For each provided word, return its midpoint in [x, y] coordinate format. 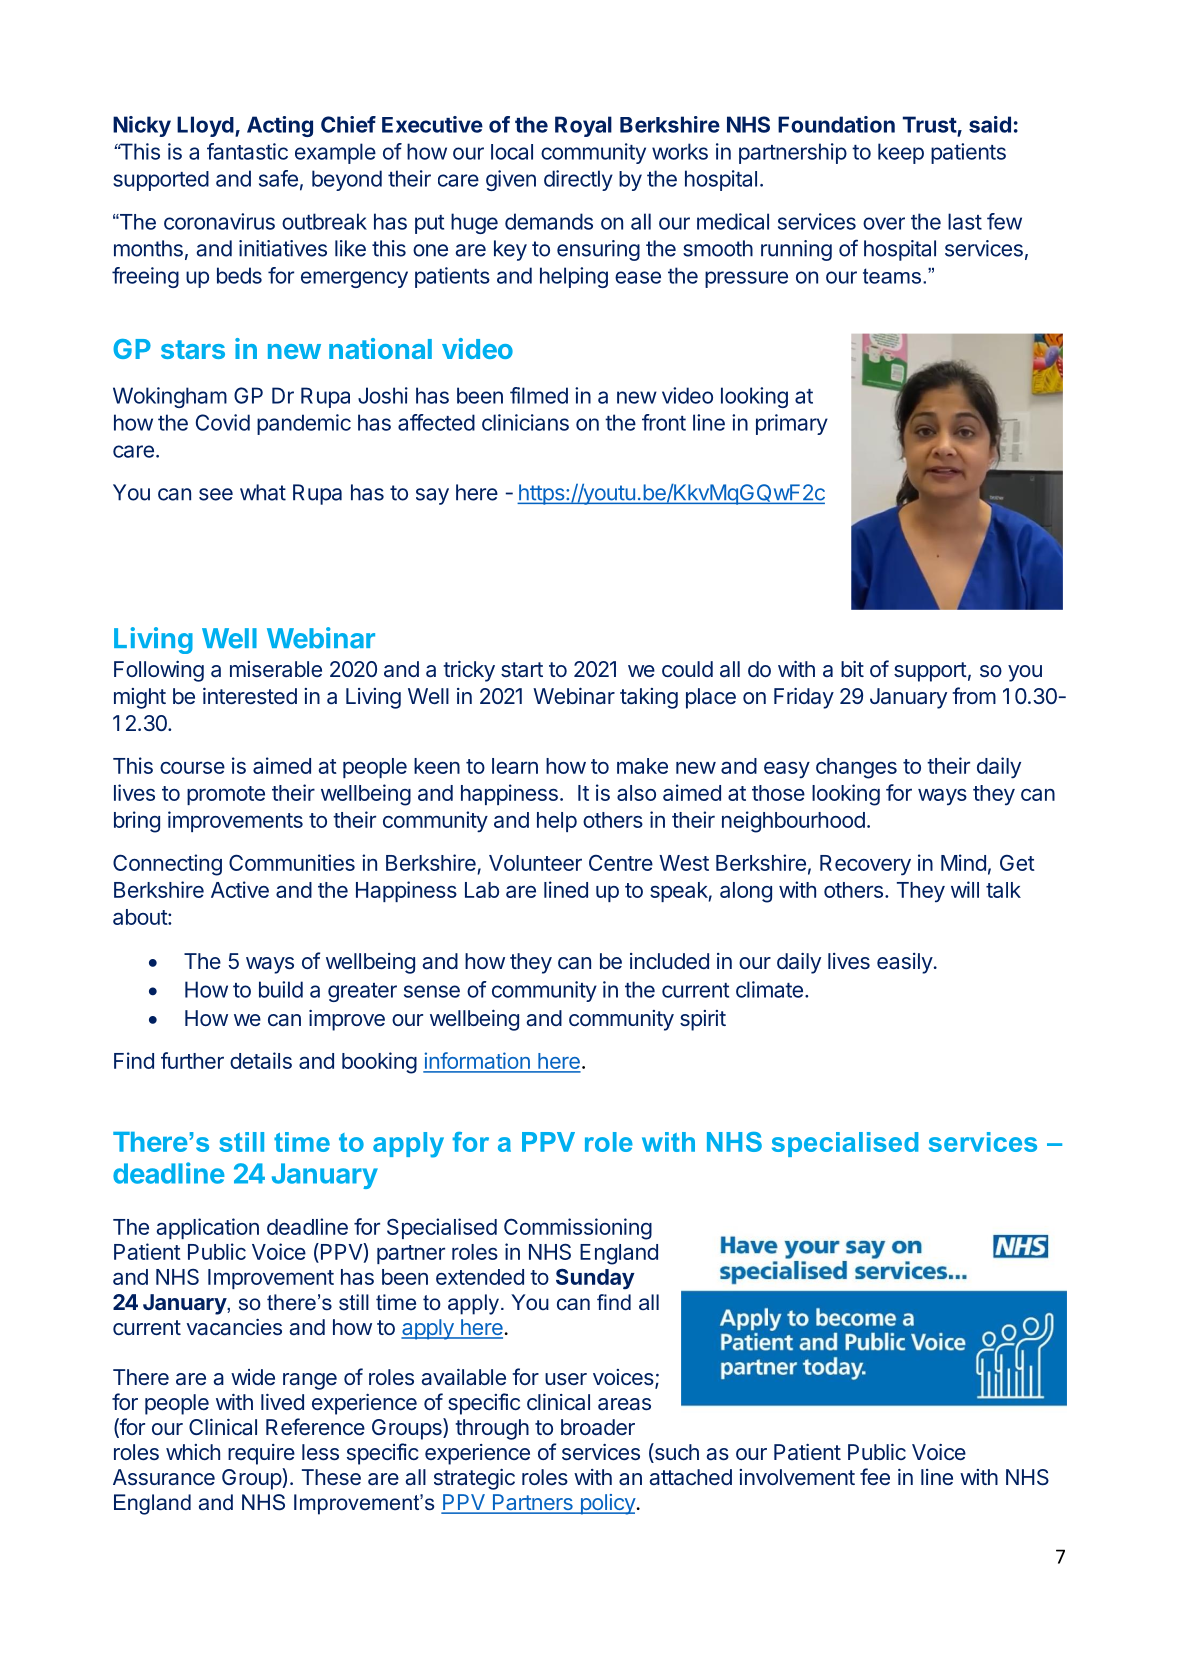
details [261, 1060]
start [522, 670]
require [261, 1454]
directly [578, 180]
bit [852, 669]
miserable [276, 669]
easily [905, 963]
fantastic [247, 151]
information [477, 1062]
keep [901, 153]
